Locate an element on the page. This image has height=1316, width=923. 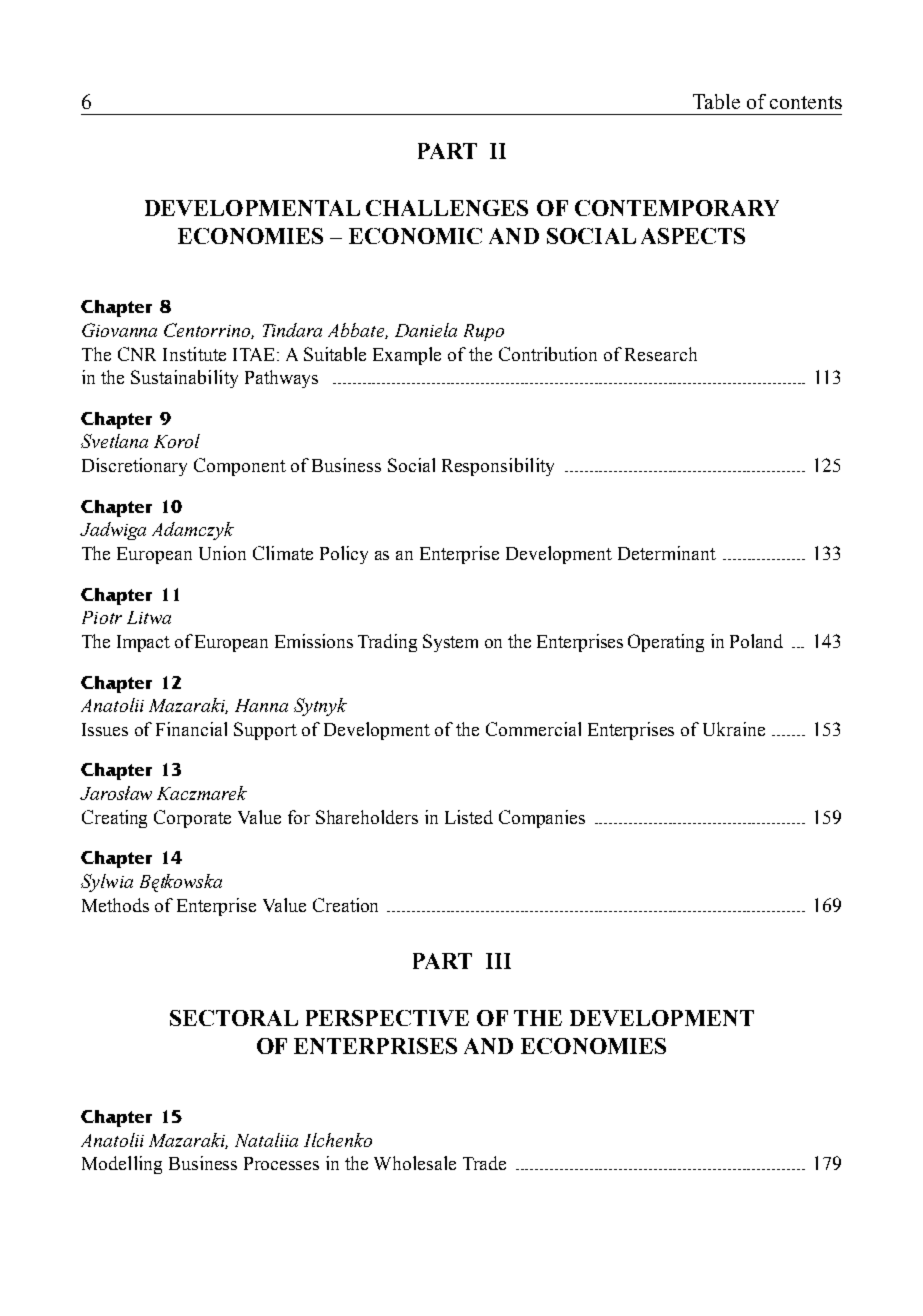
ECONOMIC is located at coordinates (415, 236).
